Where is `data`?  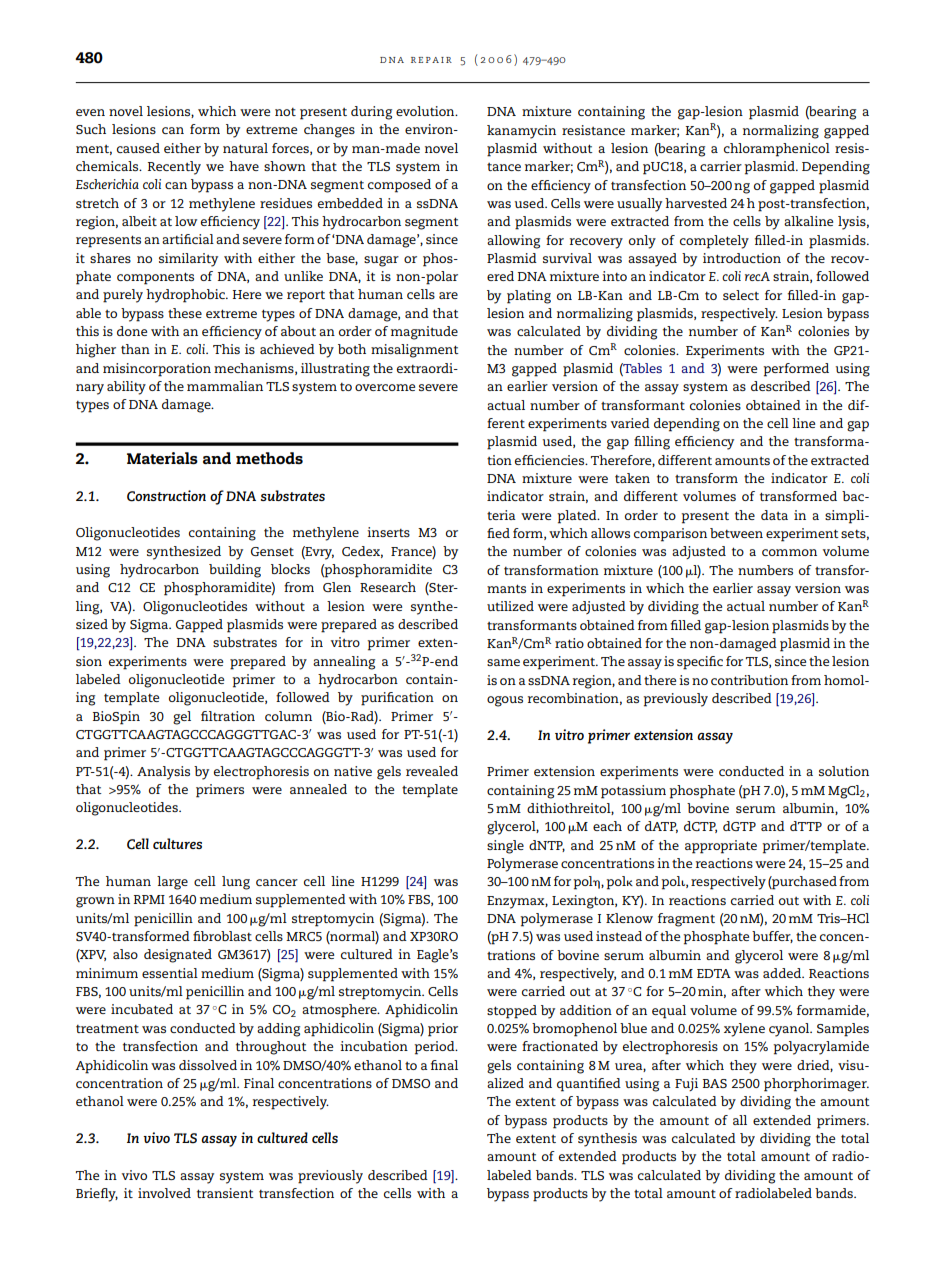 data is located at coordinates (774, 515).
